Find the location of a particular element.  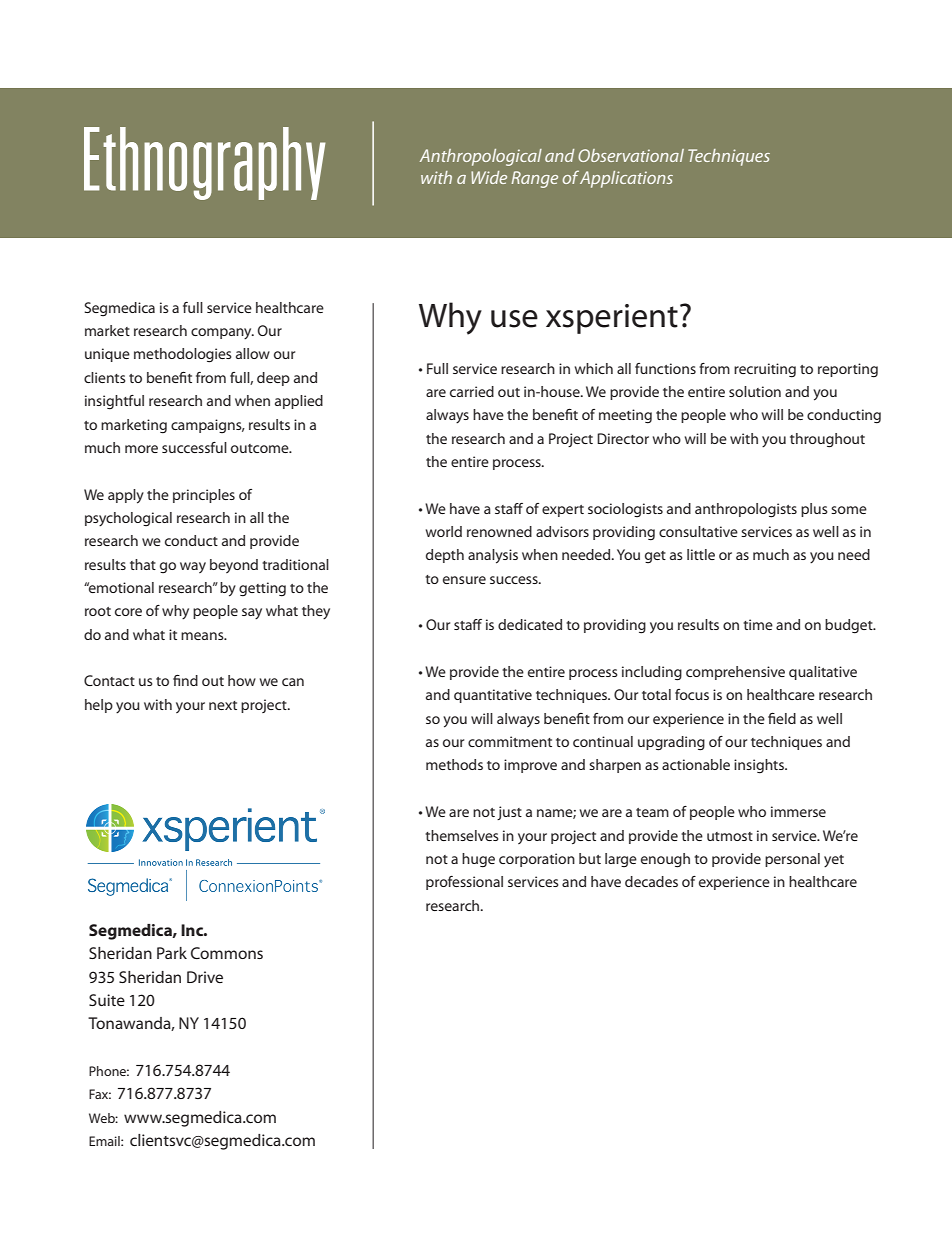

beyond is located at coordinates (234, 566).
